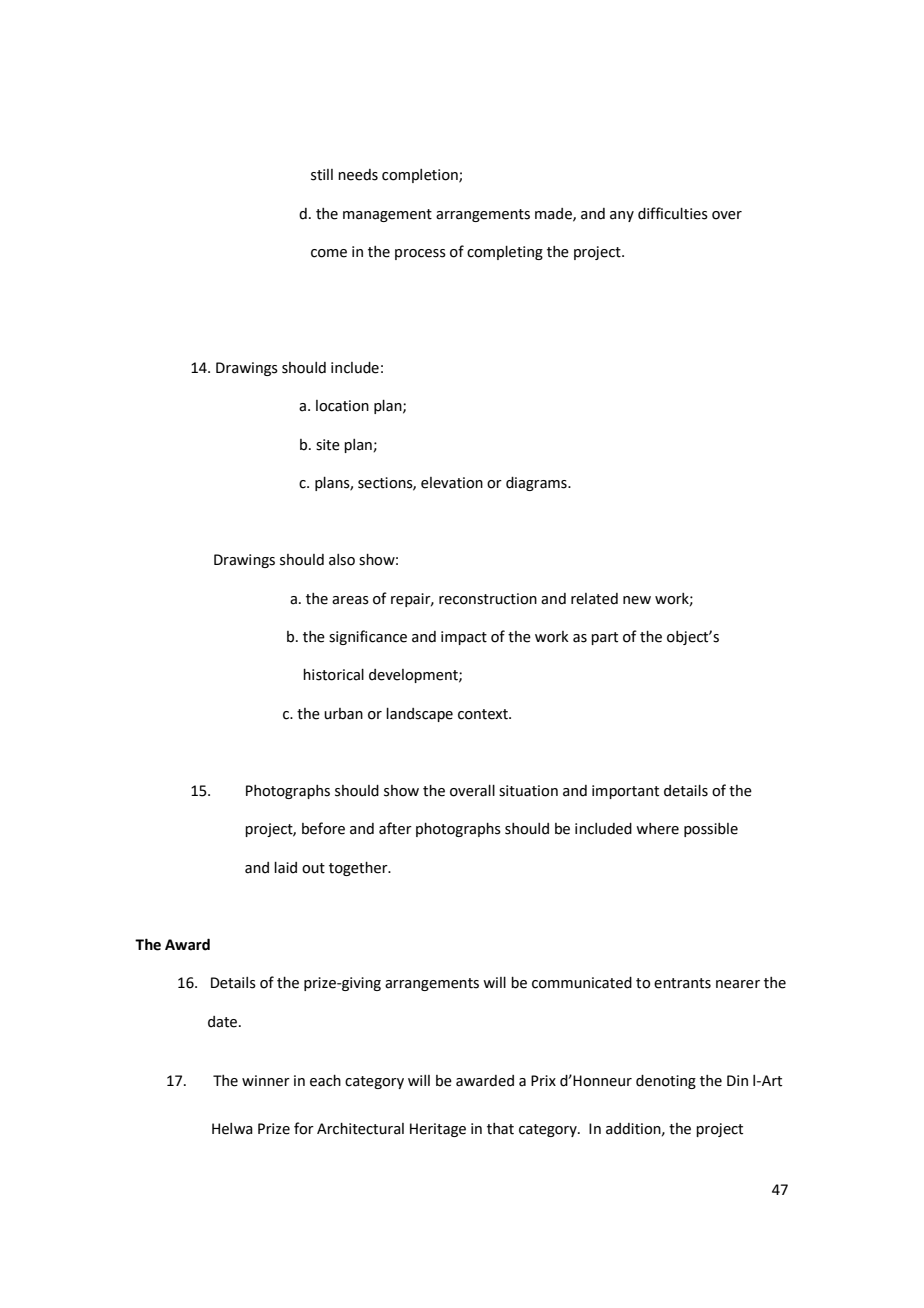  I want to click on site, so click(328, 445).
